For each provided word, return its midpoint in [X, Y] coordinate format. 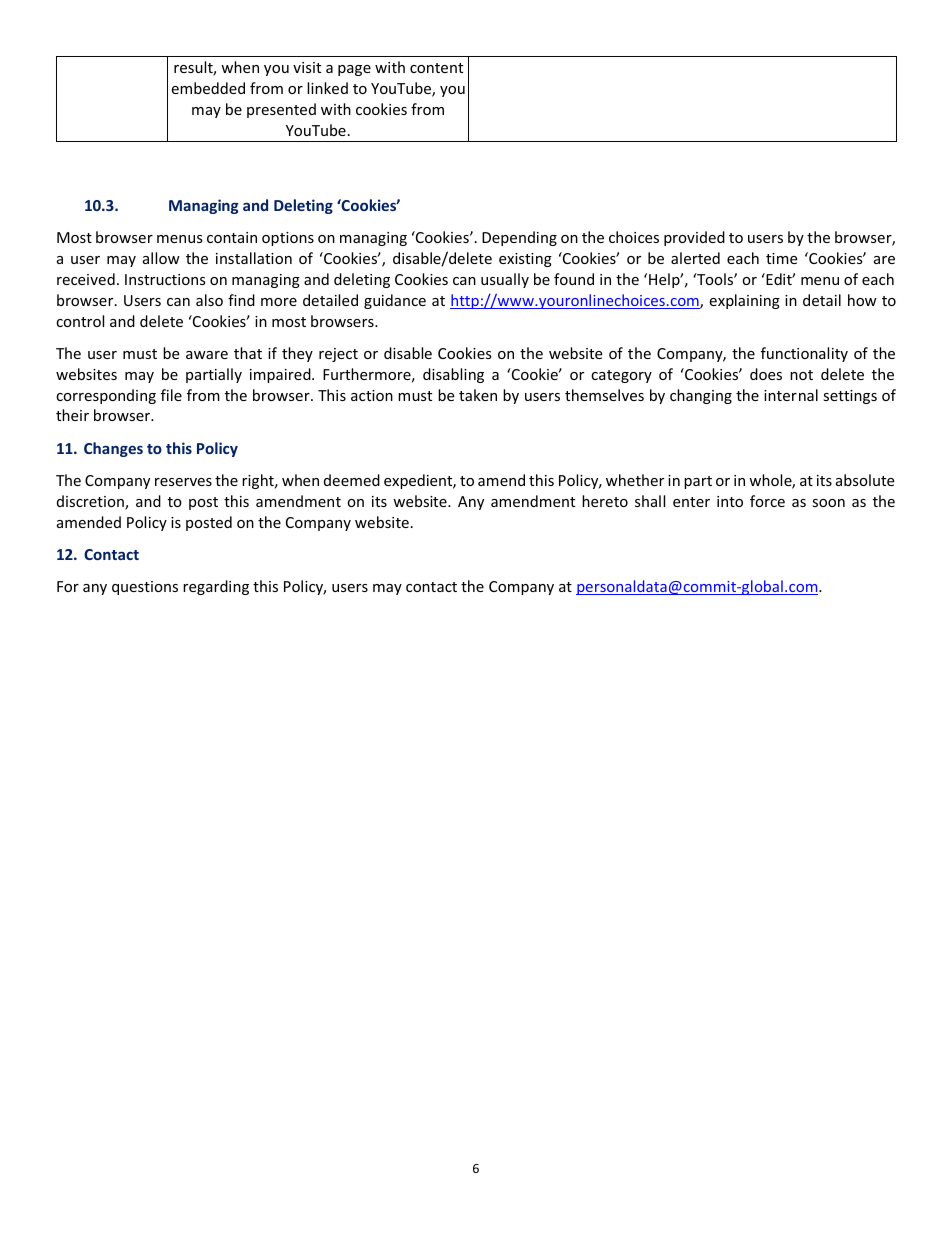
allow [161, 258]
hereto [605, 501]
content [436, 68]
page [354, 70]
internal [791, 395]
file [171, 395]
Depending [519, 238]
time [781, 258]
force [767, 501]
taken [478, 395]
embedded [208, 88]
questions [145, 588]
